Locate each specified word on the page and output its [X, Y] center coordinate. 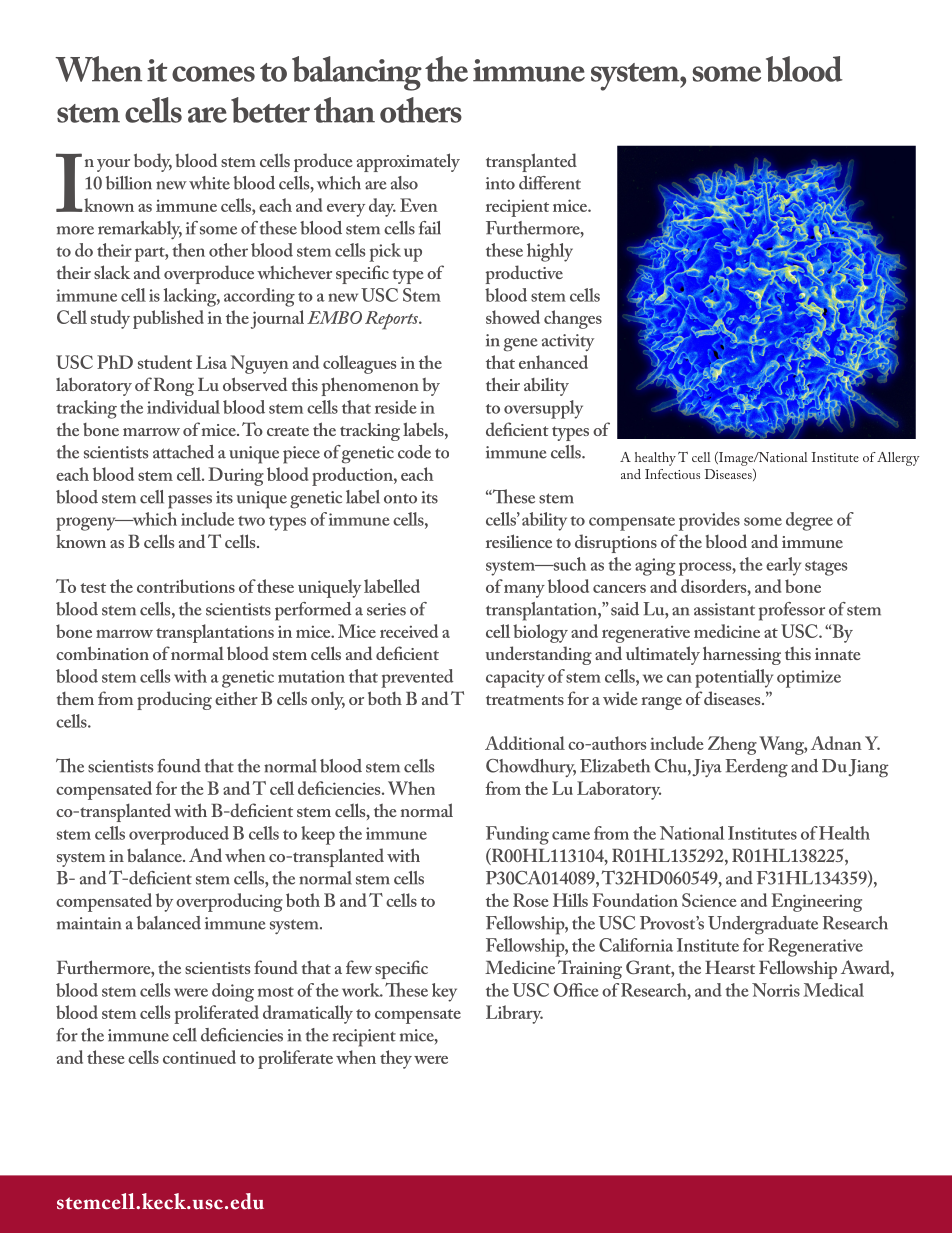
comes [213, 74]
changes [573, 319]
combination [102, 653]
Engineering [816, 902]
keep [318, 835]
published [168, 319]
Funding [517, 835]
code [414, 452]
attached [183, 452]
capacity [515, 679]
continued [199, 1057]
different [550, 183]
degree [809, 521]
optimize [809, 679]
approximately [408, 162]
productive [524, 274]
